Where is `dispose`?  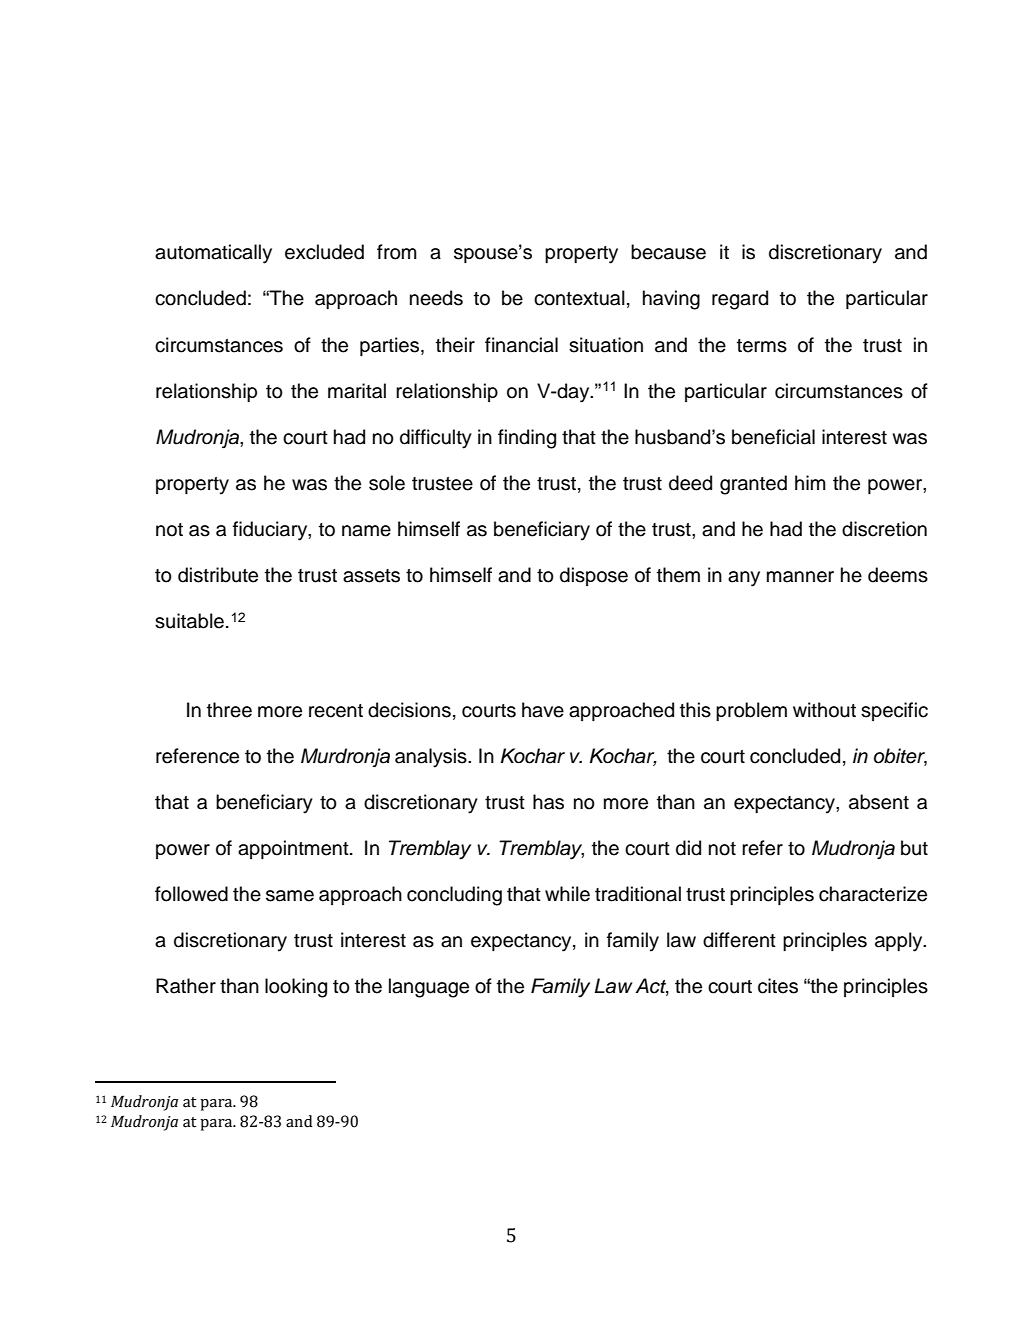
dispose is located at coordinates (594, 576).
